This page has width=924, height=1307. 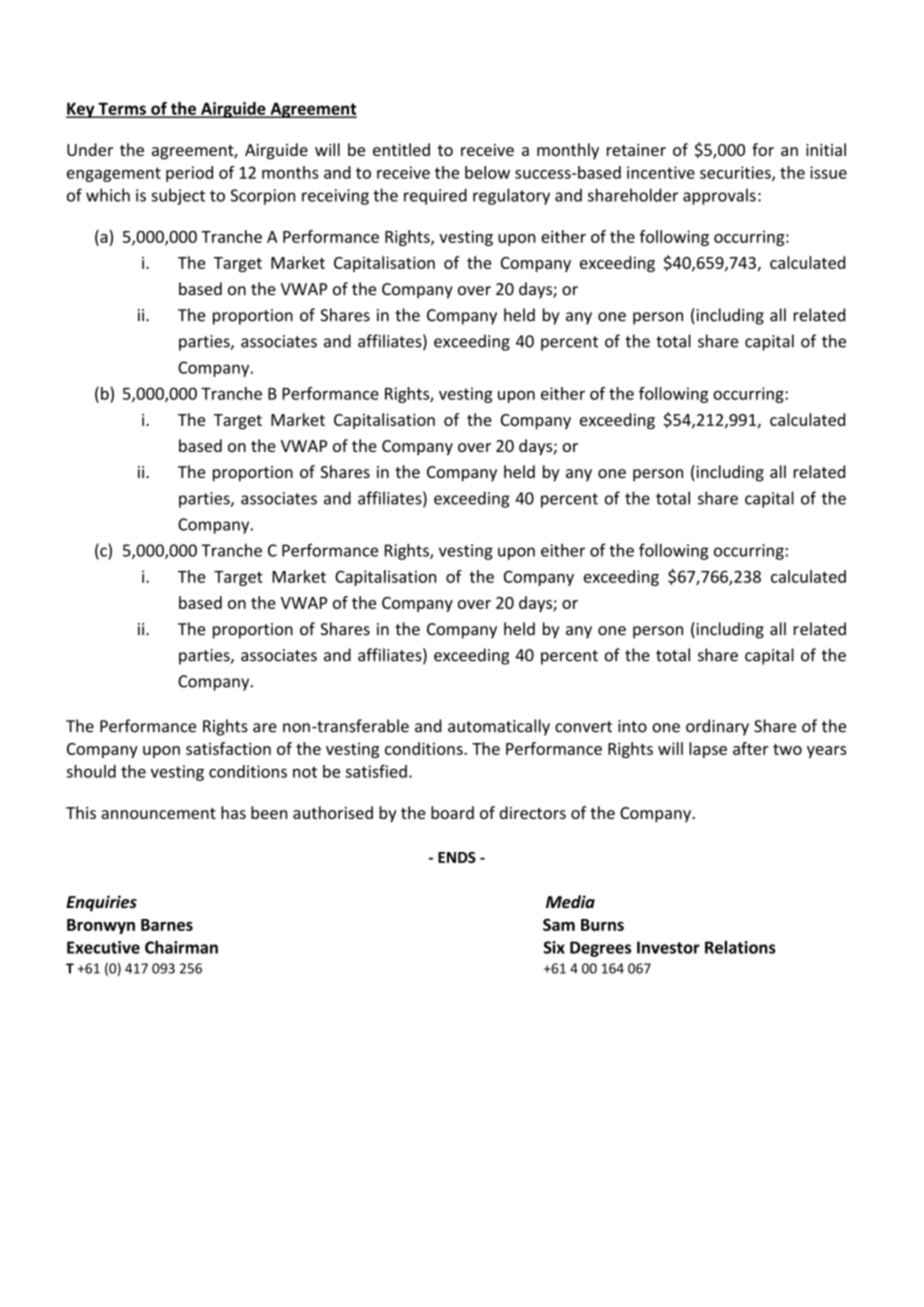 What do you see at coordinates (167, 925) in the page?
I see `Barnes` at bounding box center [167, 925].
